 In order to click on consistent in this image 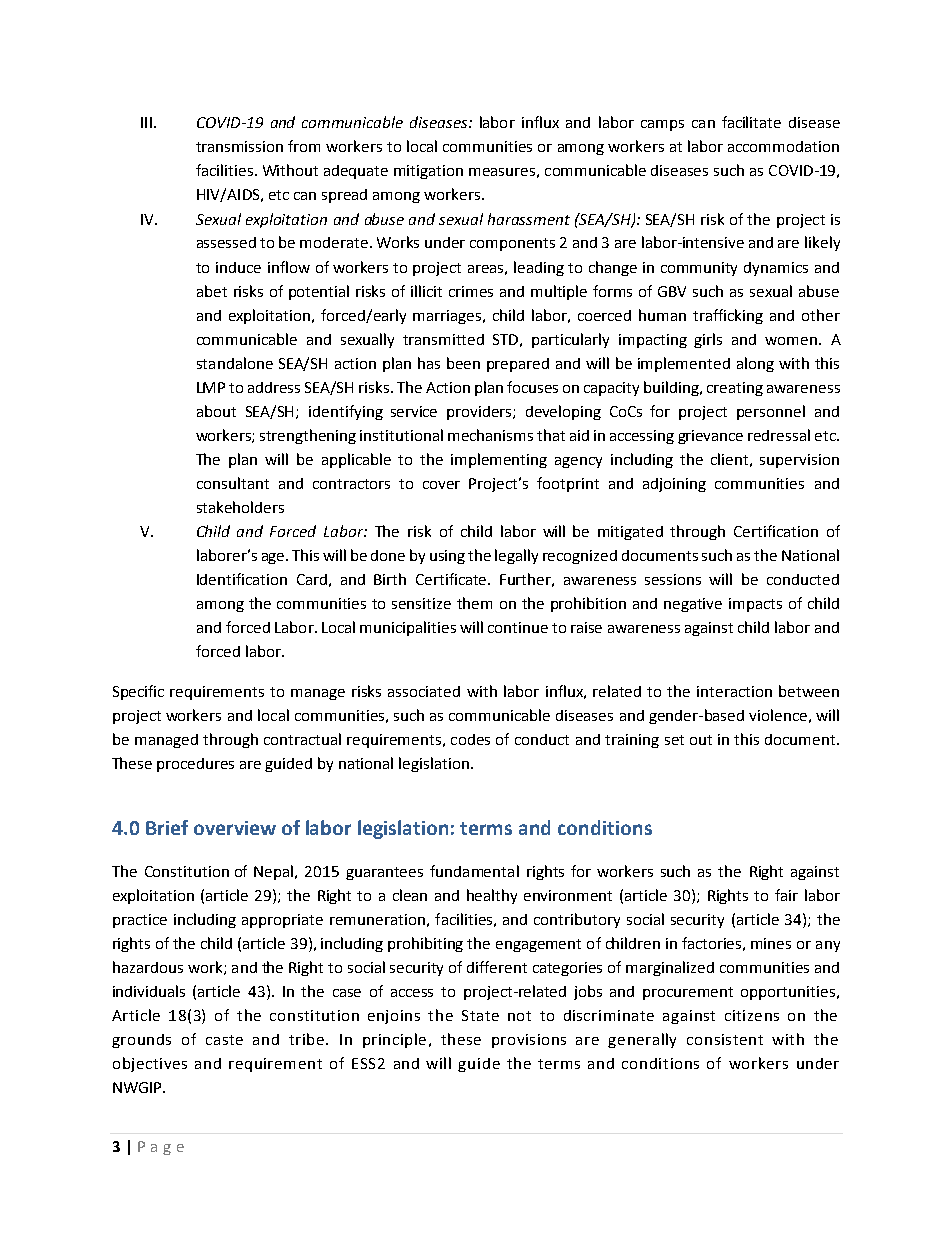, I will do `click(725, 1039)`.
